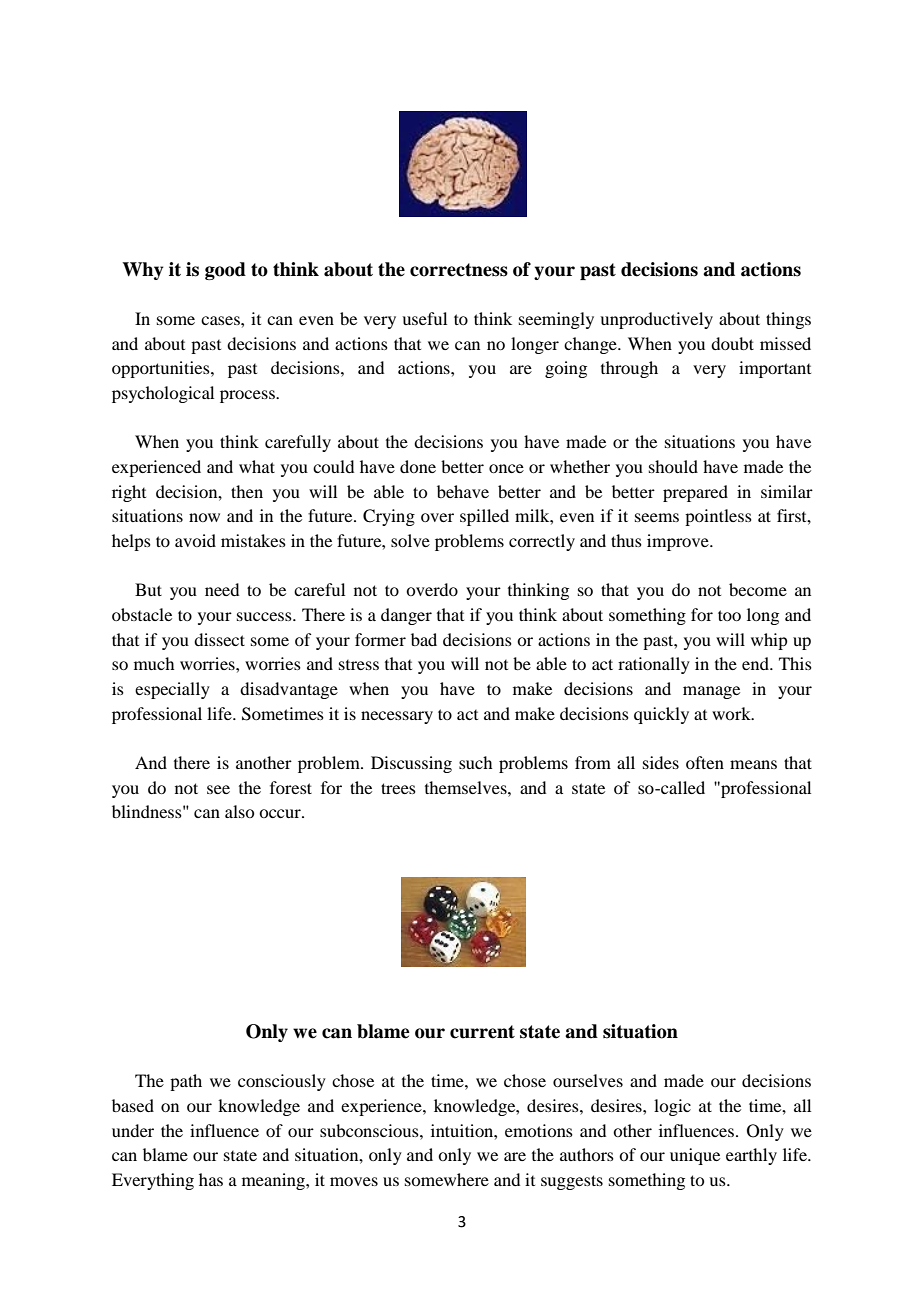 The width and height of the screenshot is (924, 1308). What do you see at coordinates (459, 270) in the screenshot?
I see `correctness` at bounding box center [459, 270].
